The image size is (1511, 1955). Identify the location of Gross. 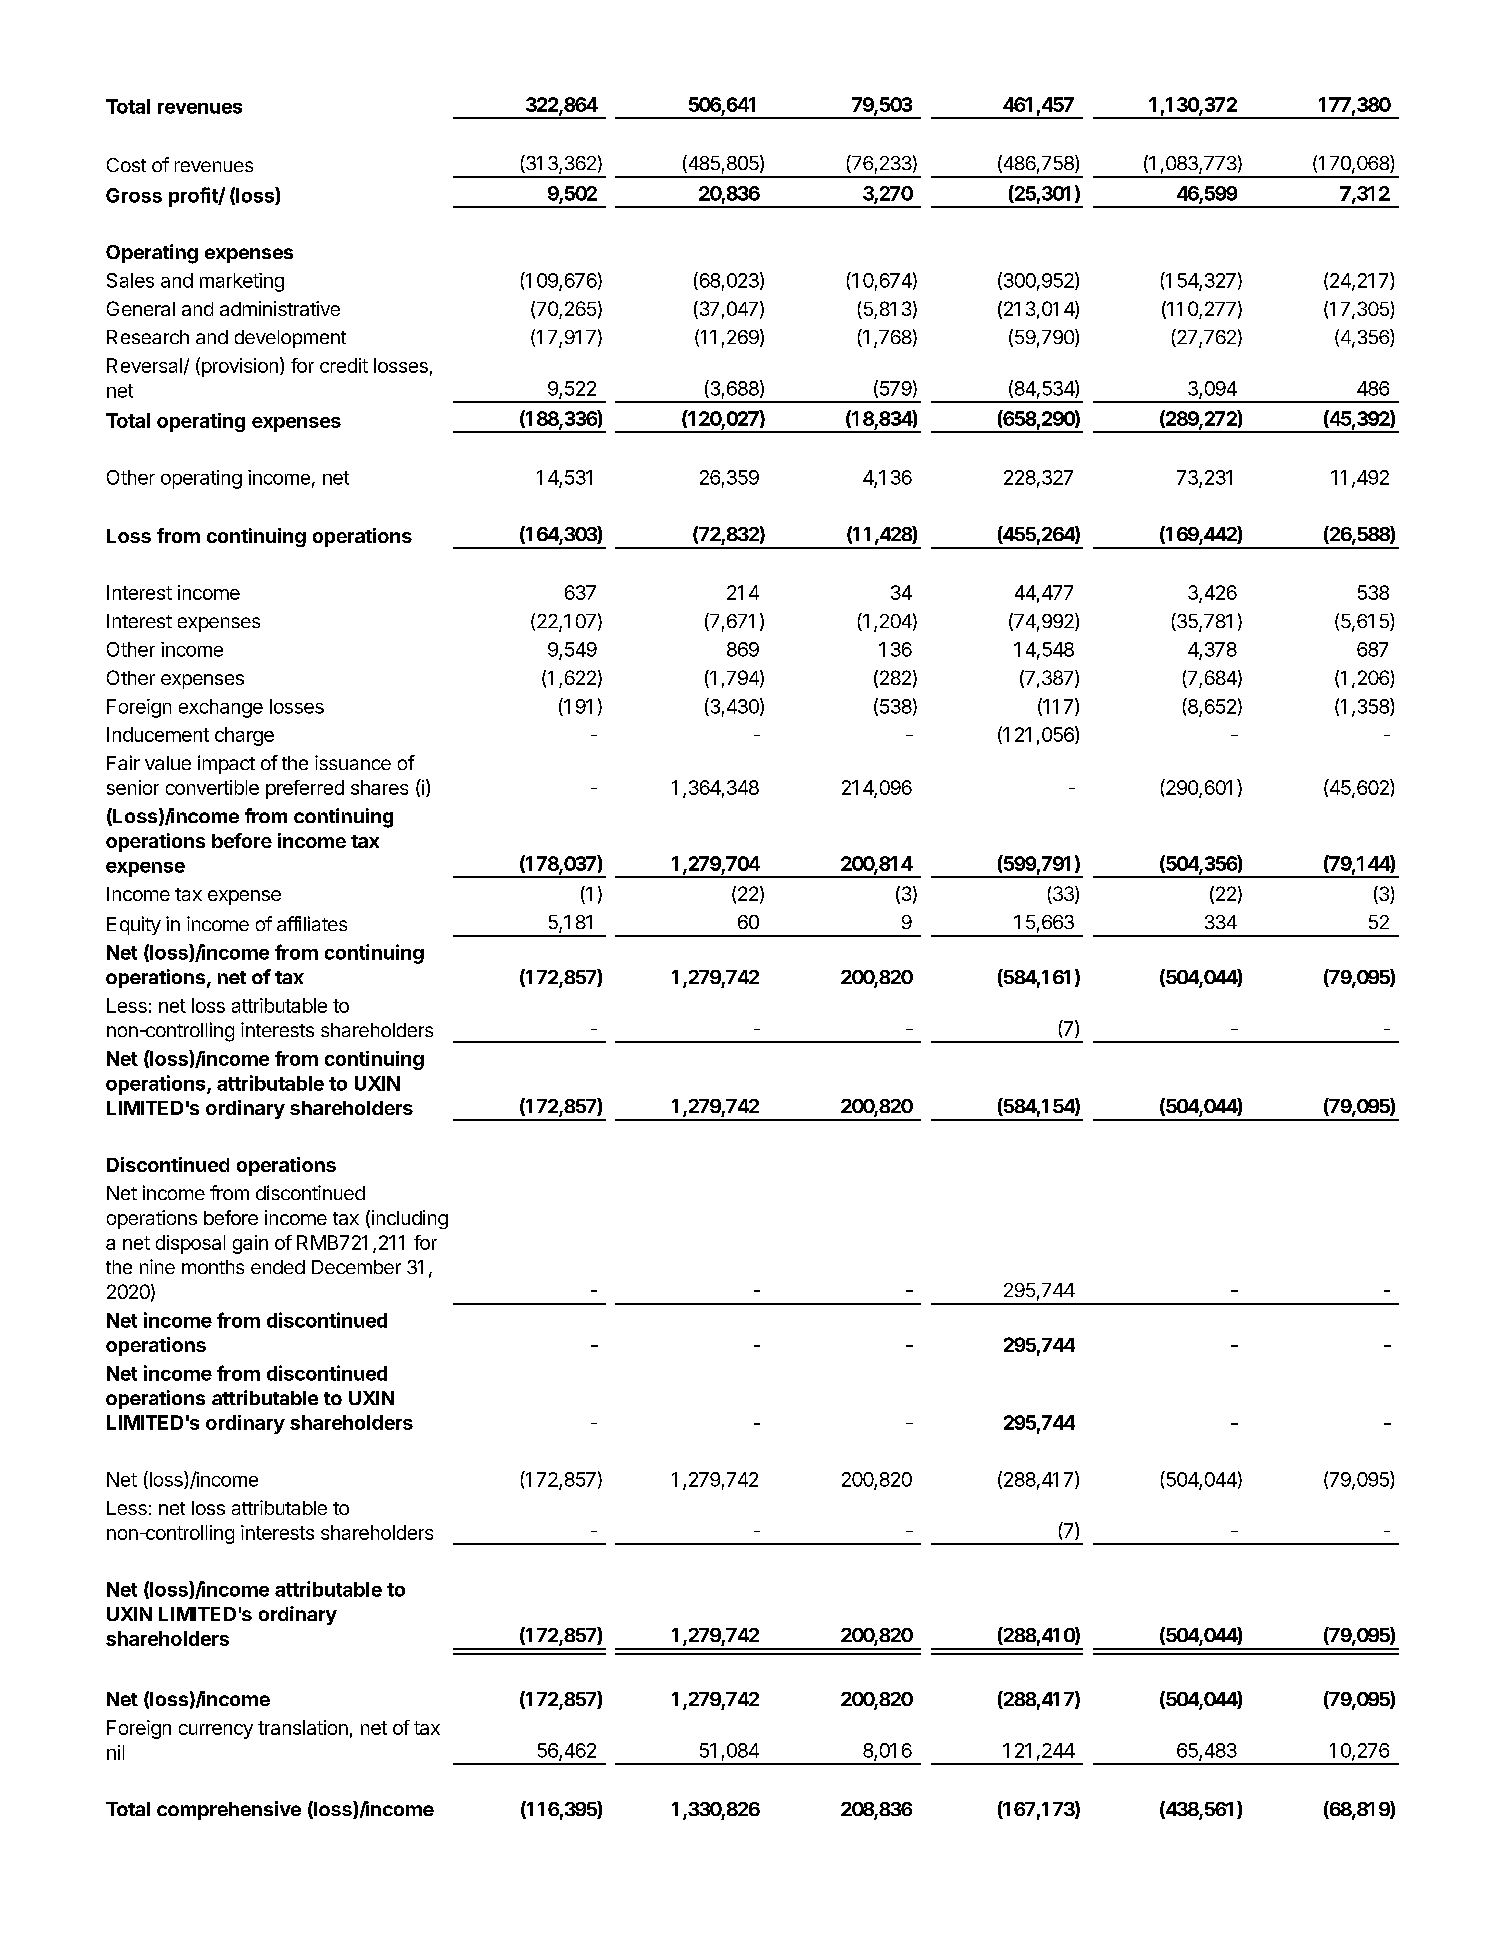
(134, 195).
